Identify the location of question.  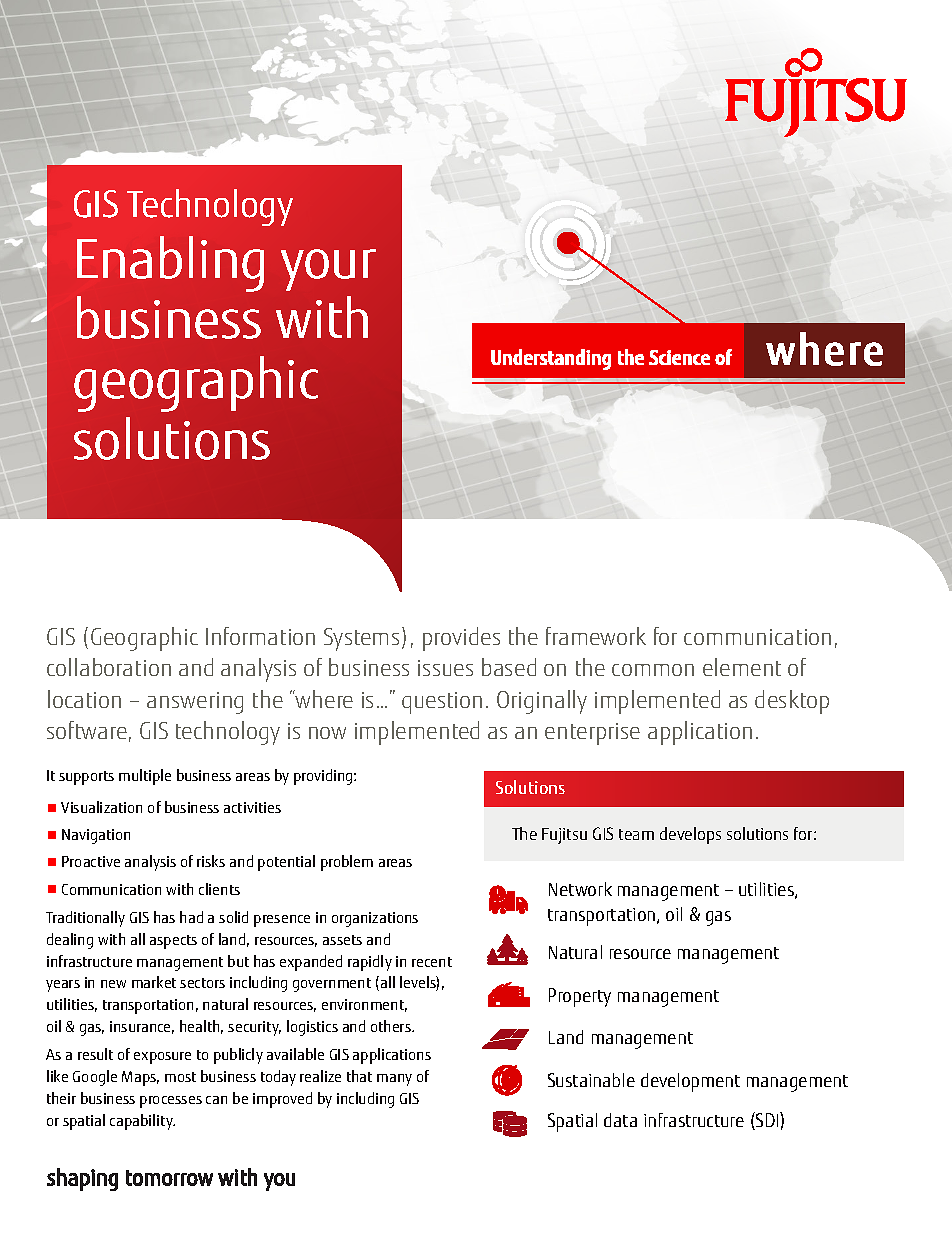
(442, 703).
